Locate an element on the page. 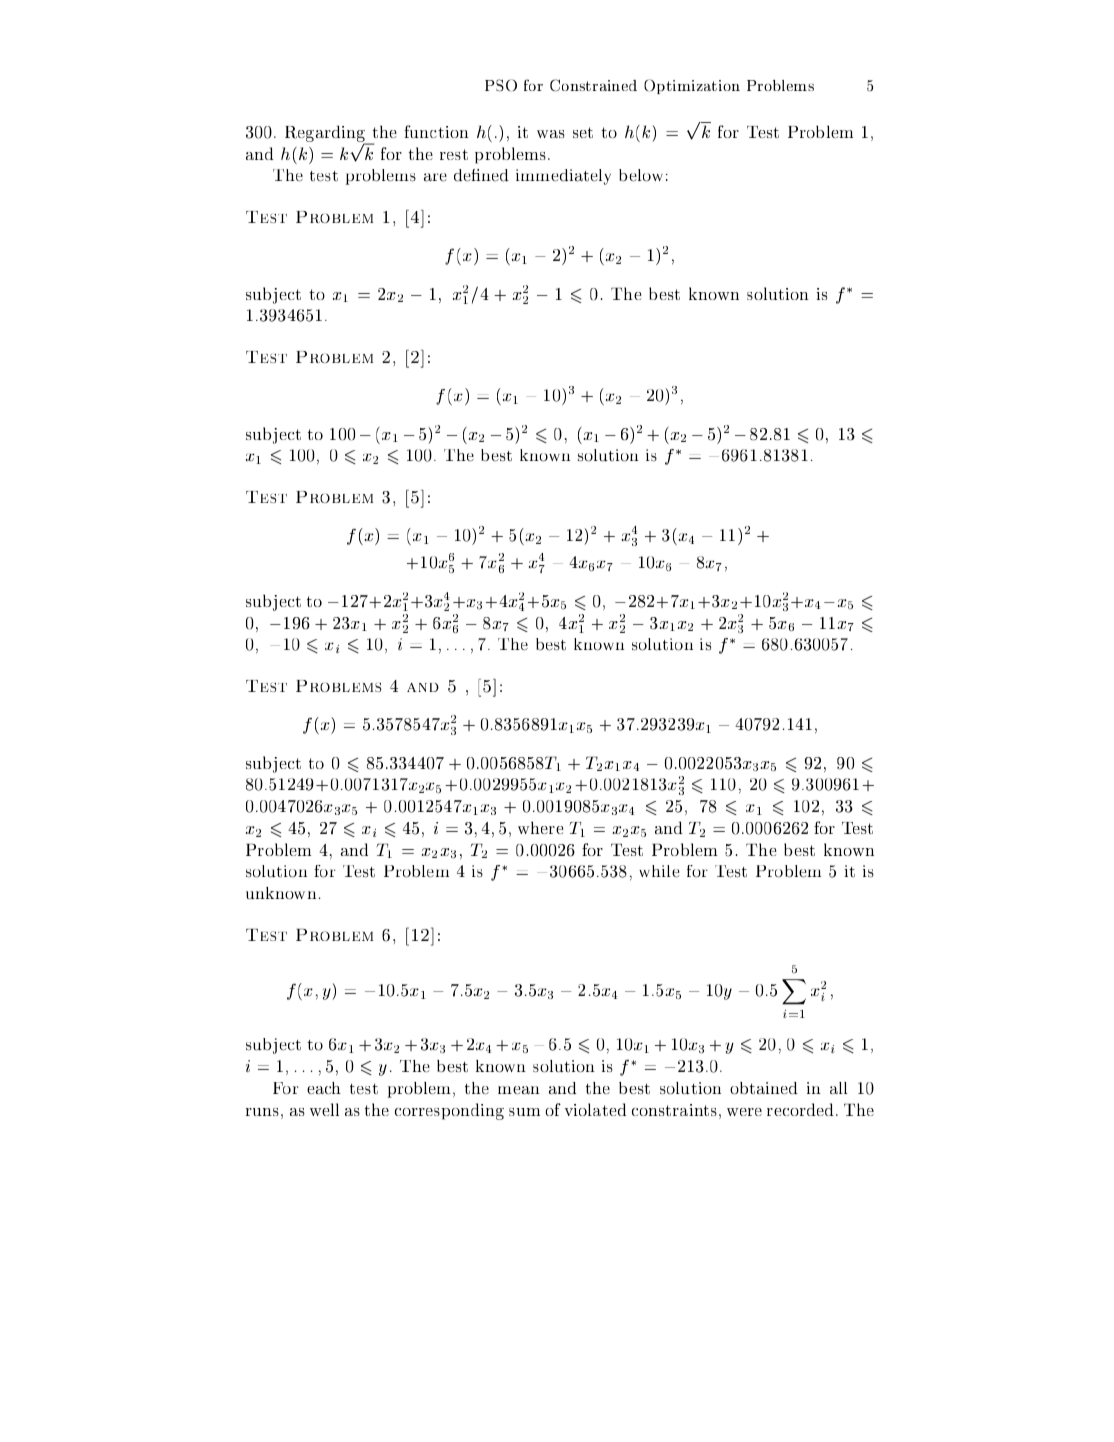 The width and height of the image is (1114, 1442). well is located at coordinates (324, 1109).
